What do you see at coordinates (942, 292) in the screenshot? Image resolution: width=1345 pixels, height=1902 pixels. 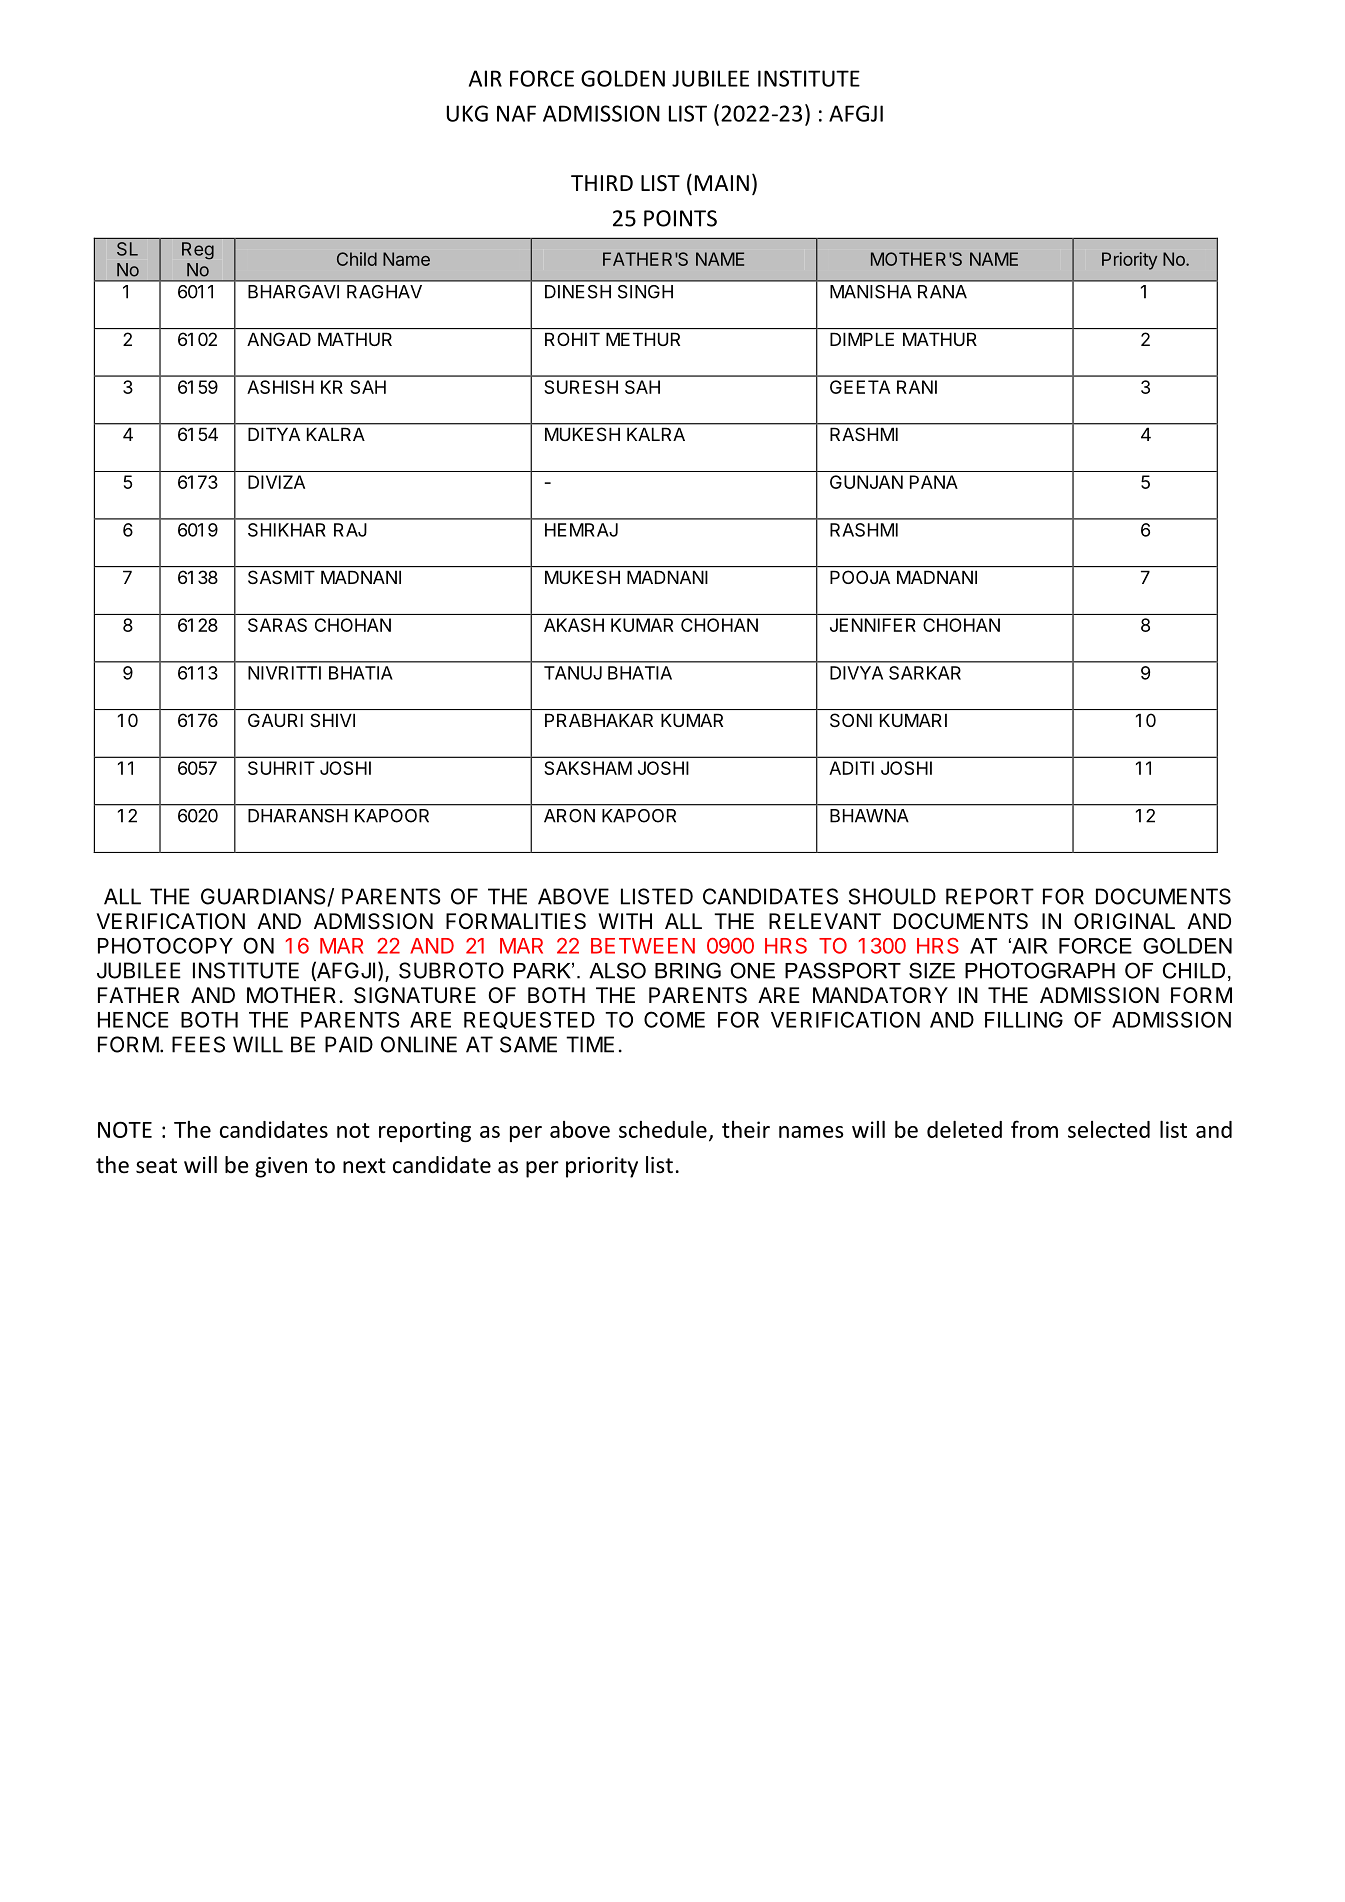 I see `RANA` at bounding box center [942, 292].
